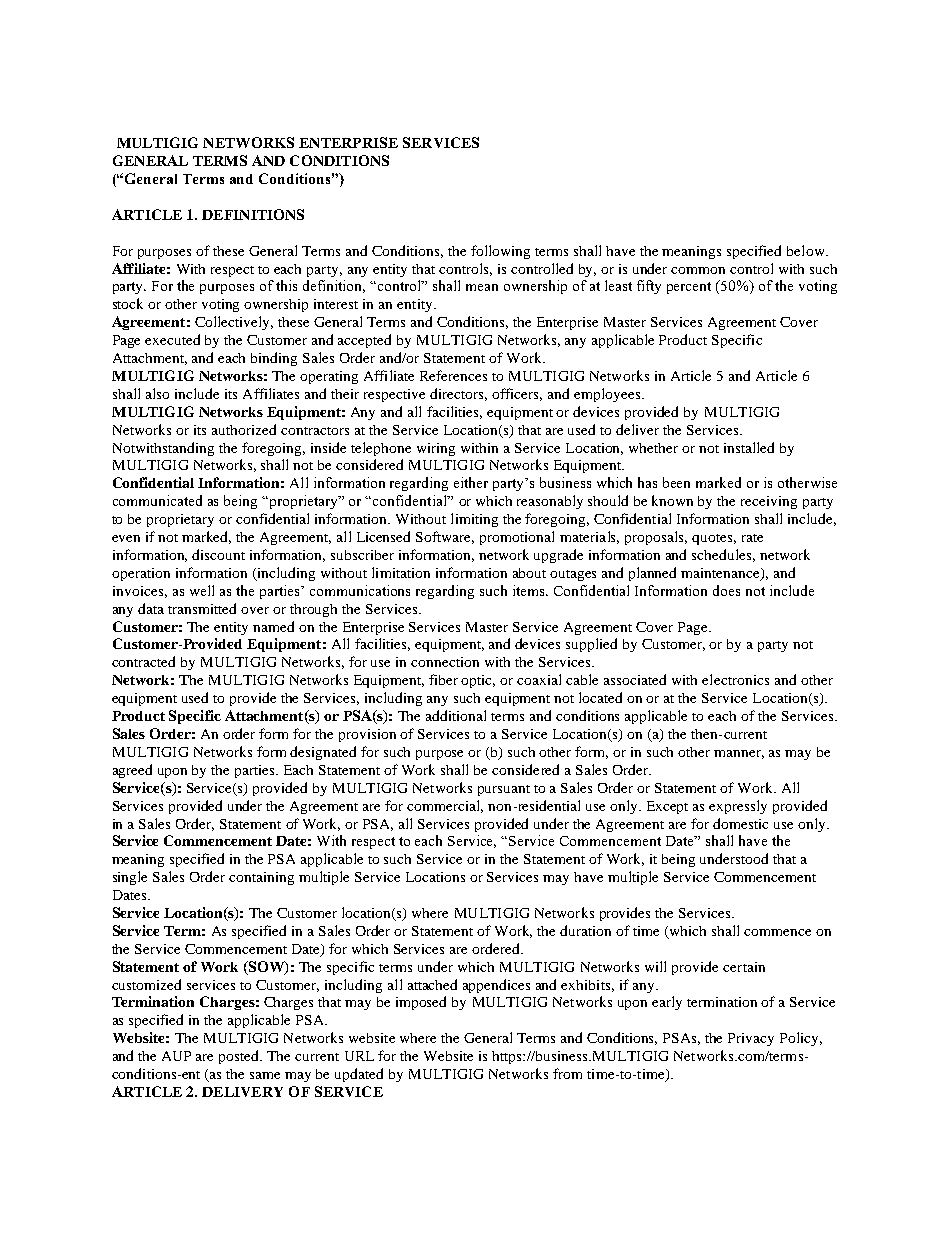  What do you see at coordinates (445, 806) in the screenshot?
I see `commercial` at bounding box center [445, 806].
